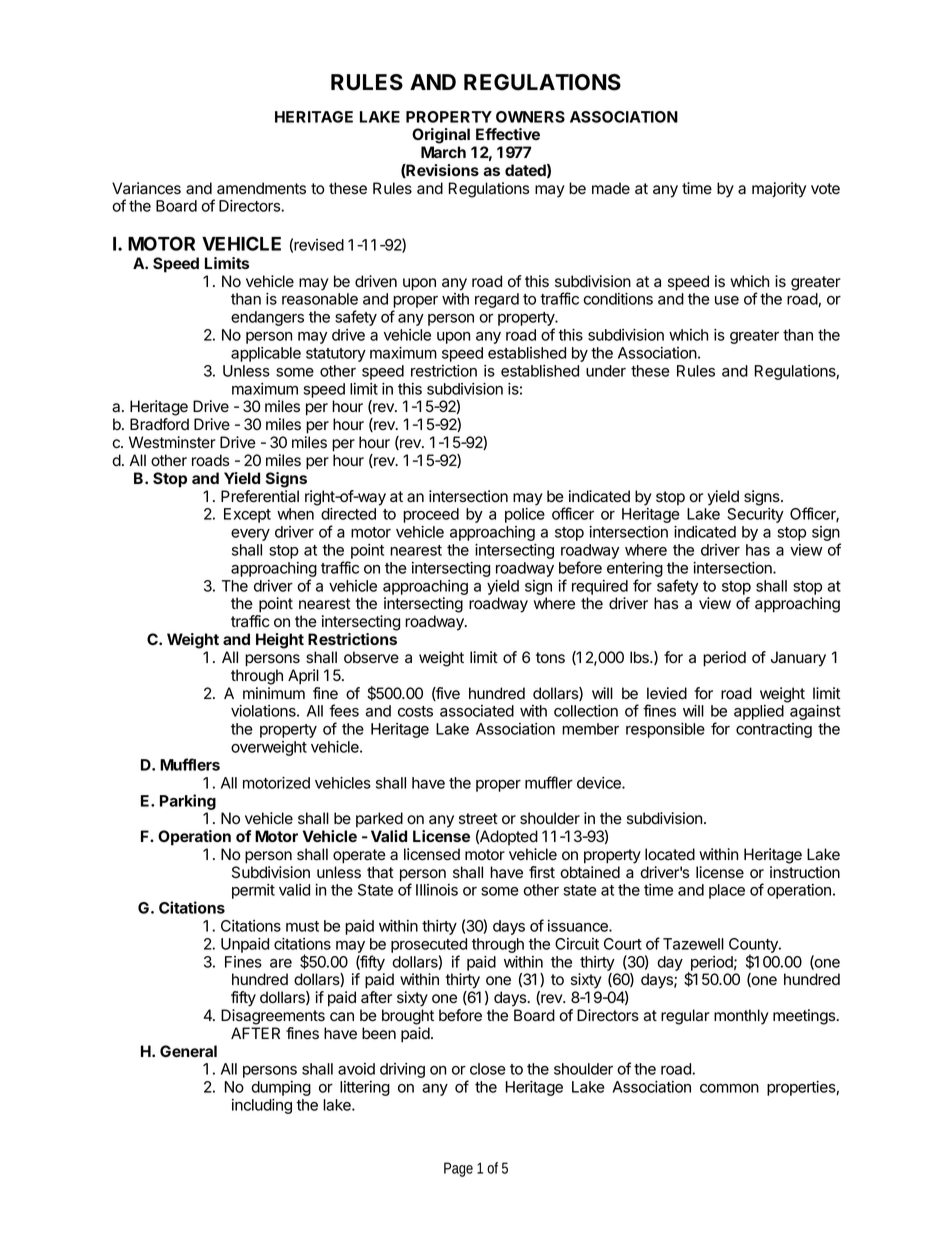 Image resolution: width=952 pixels, height=1233 pixels. I want to click on tons, so click(550, 658).
